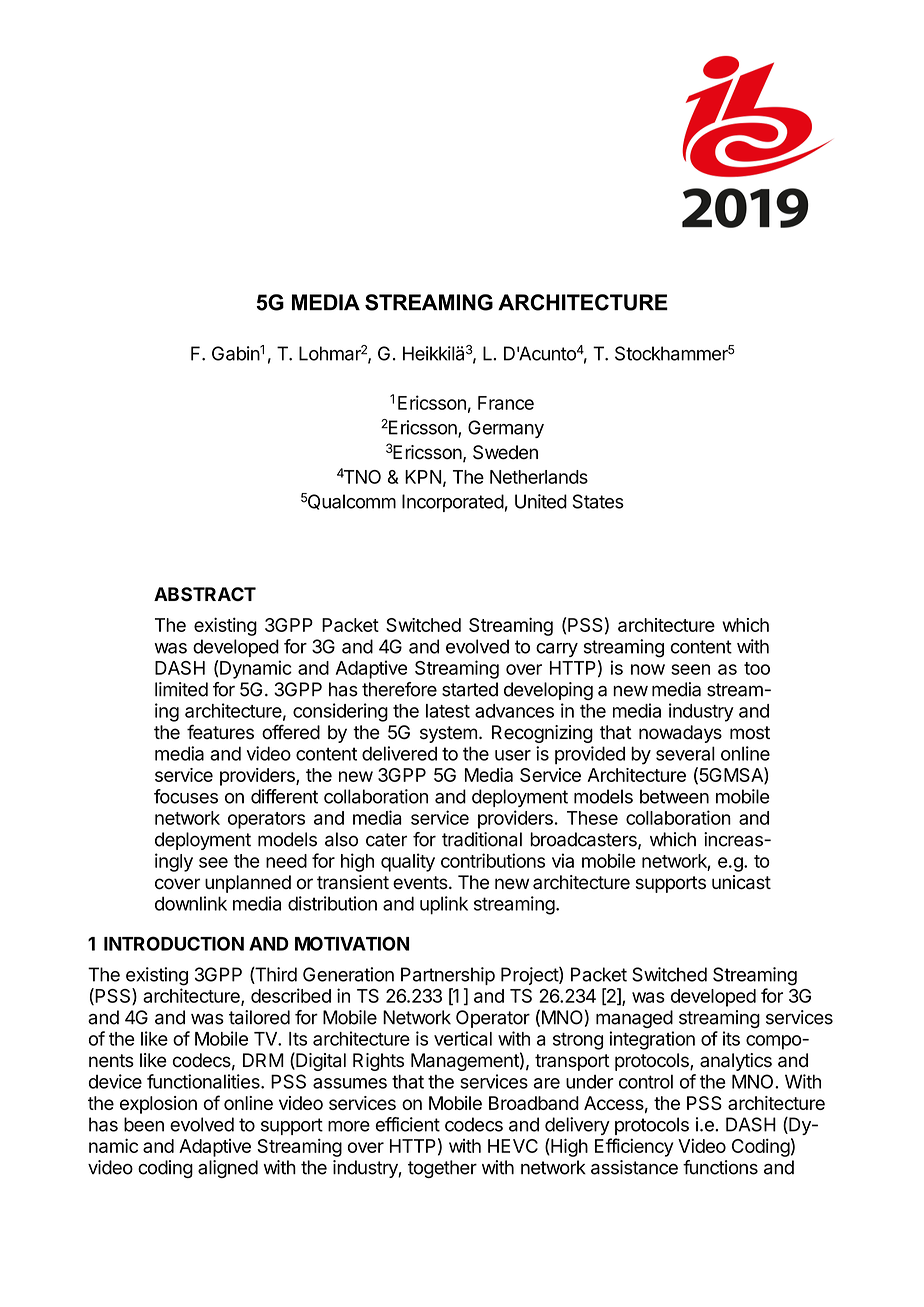 The width and height of the image is (924, 1307). What do you see at coordinates (470, 689) in the image?
I see `started` at bounding box center [470, 689].
